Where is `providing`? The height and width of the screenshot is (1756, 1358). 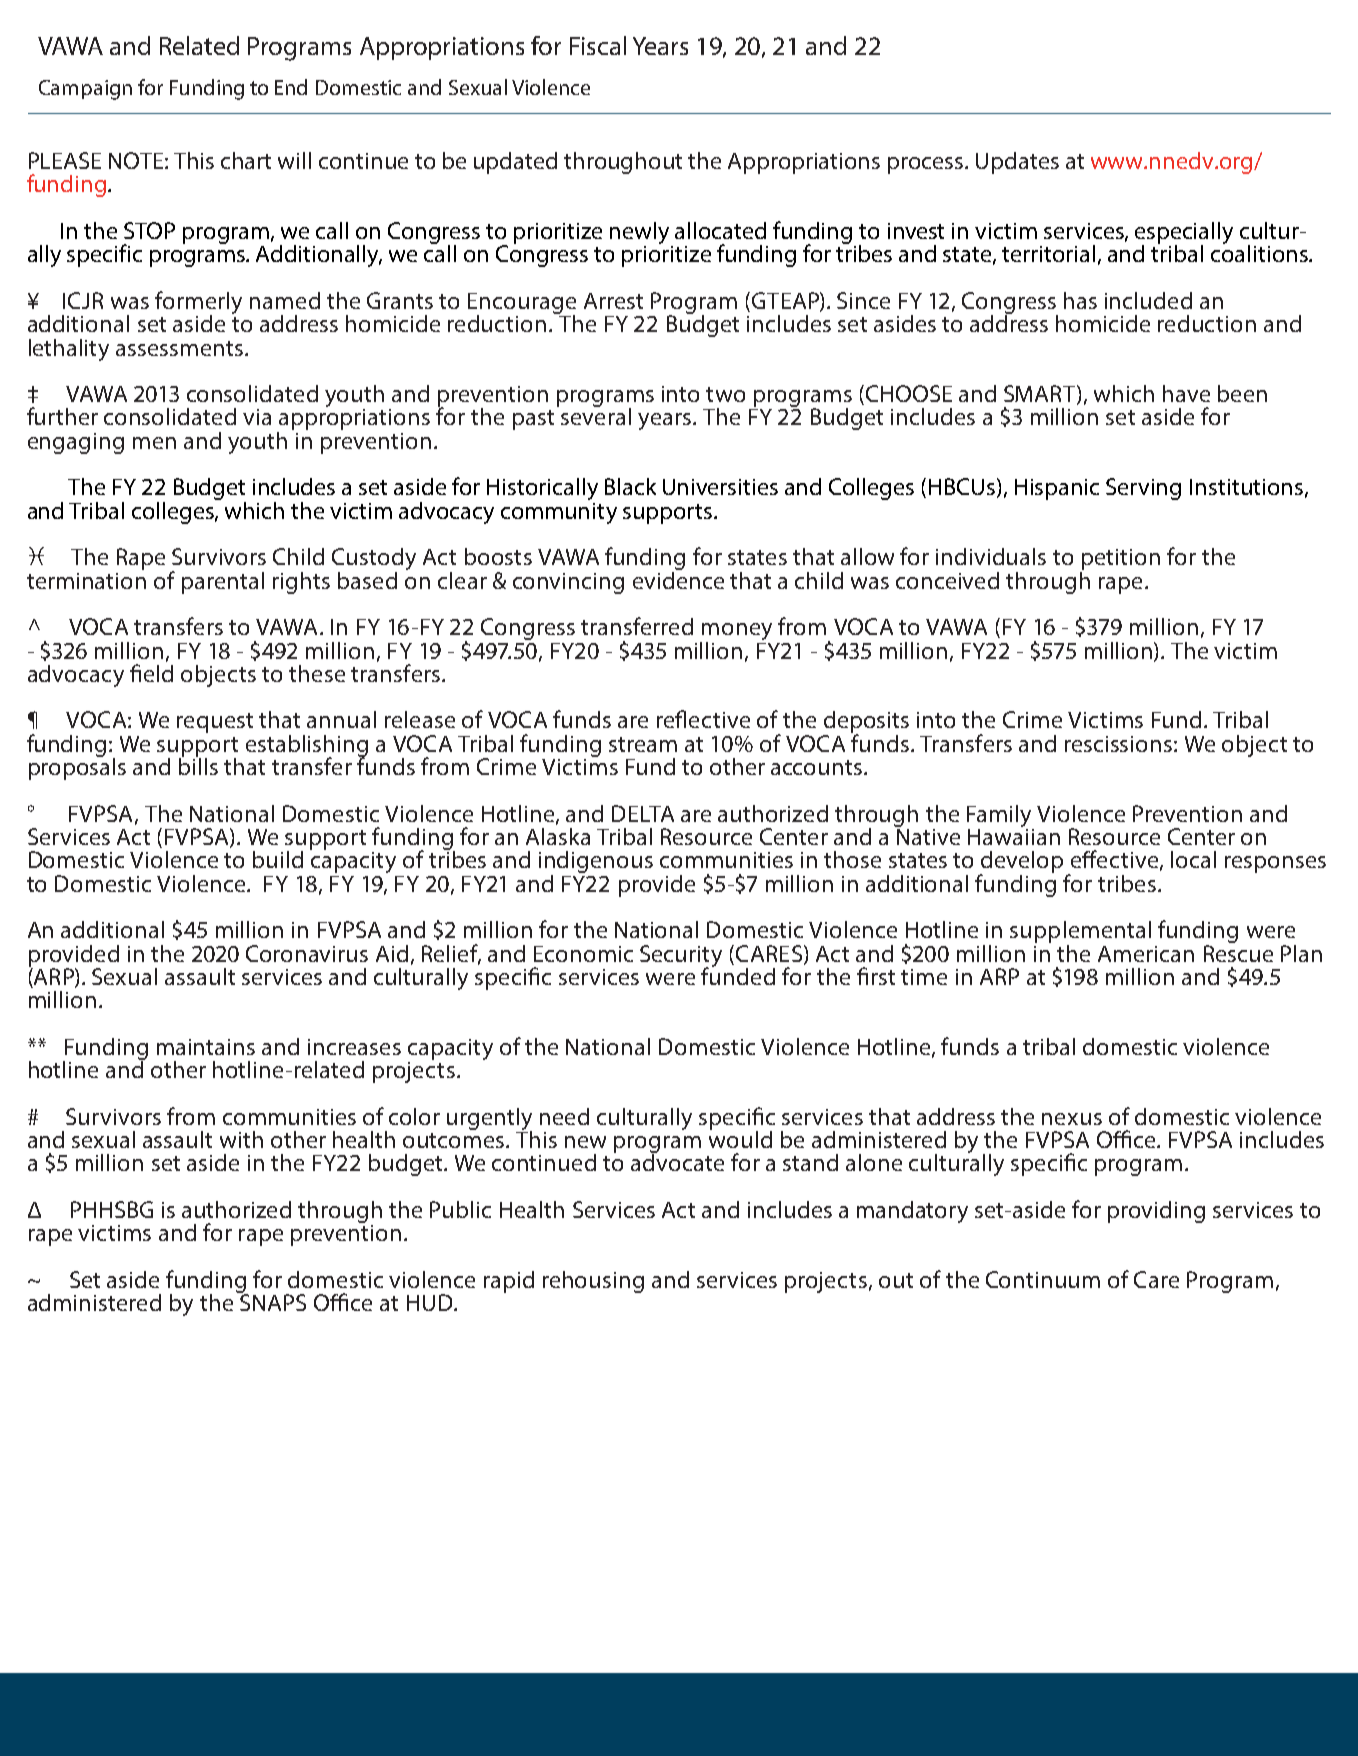 providing is located at coordinates (1156, 1212).
